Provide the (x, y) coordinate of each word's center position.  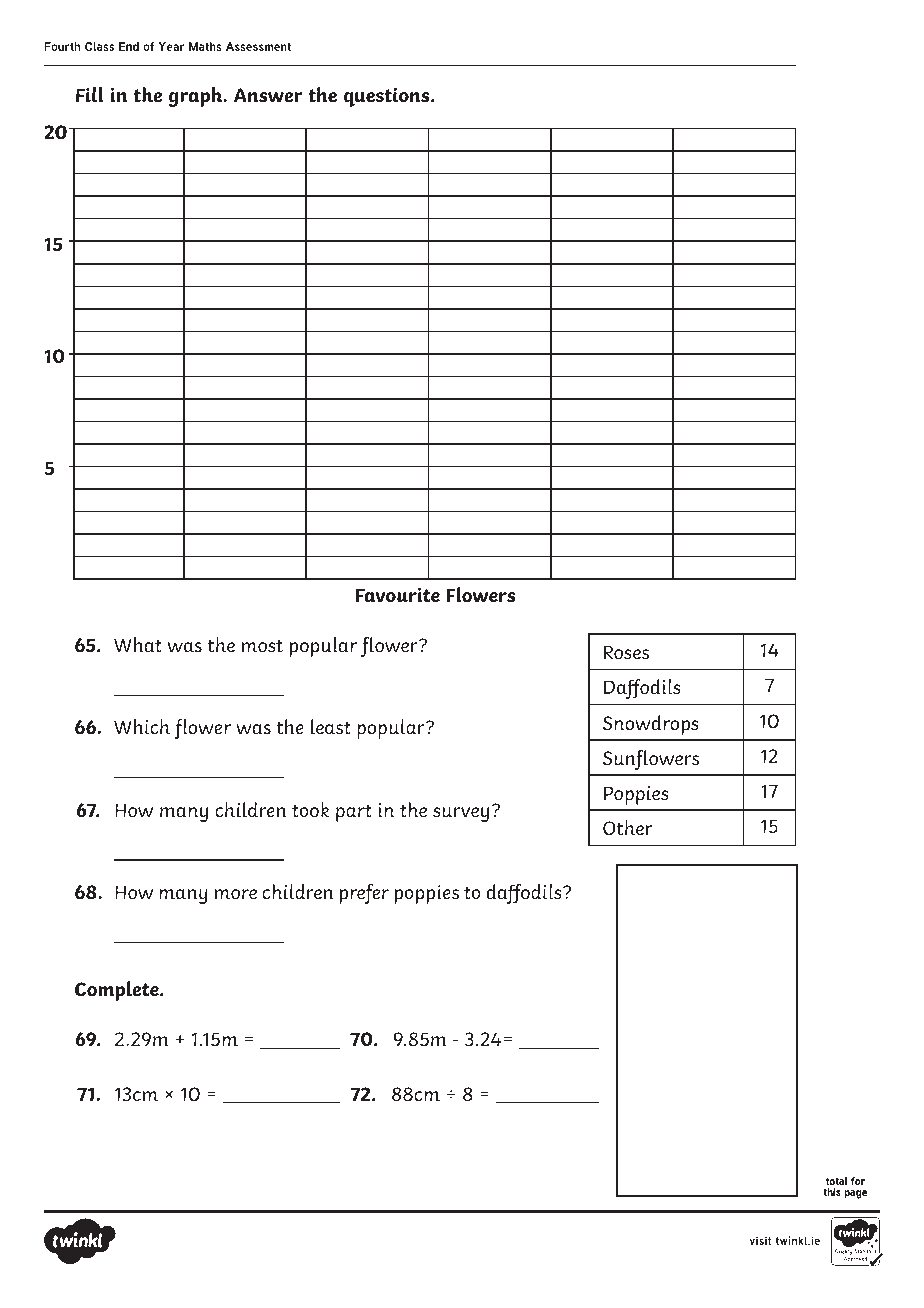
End (129, 46)
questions (388, 97)
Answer (268, 95)
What (138, 645)
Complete (118, 991)
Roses (626, 652)
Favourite (397, 595)
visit (760, 1240)
